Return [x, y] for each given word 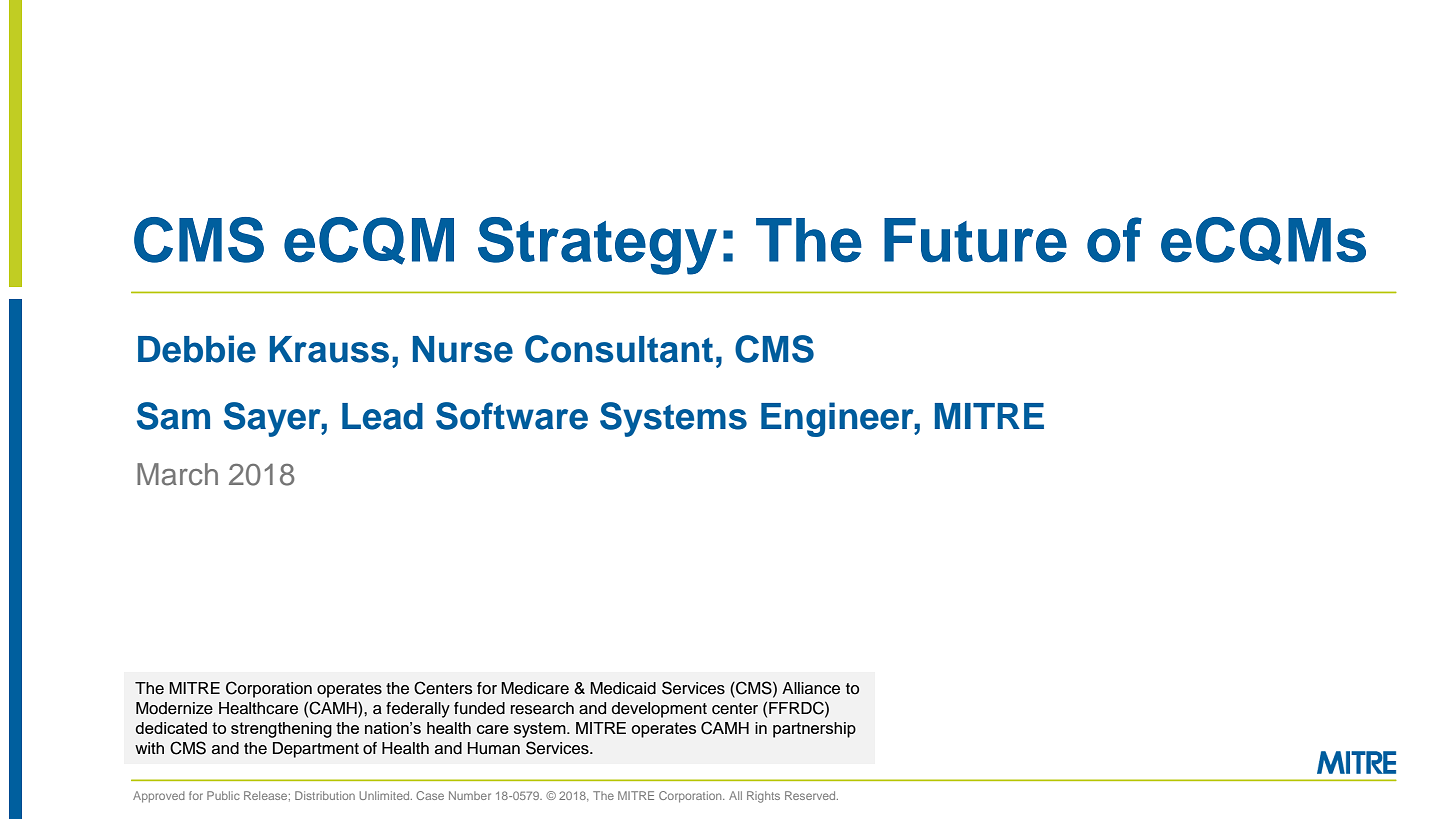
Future [975, 240]
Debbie [197, 349]
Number [470, 795]
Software [512, 416]
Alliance [811, 688]
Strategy [597, 246]
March [177, 474]
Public [223, 795]
